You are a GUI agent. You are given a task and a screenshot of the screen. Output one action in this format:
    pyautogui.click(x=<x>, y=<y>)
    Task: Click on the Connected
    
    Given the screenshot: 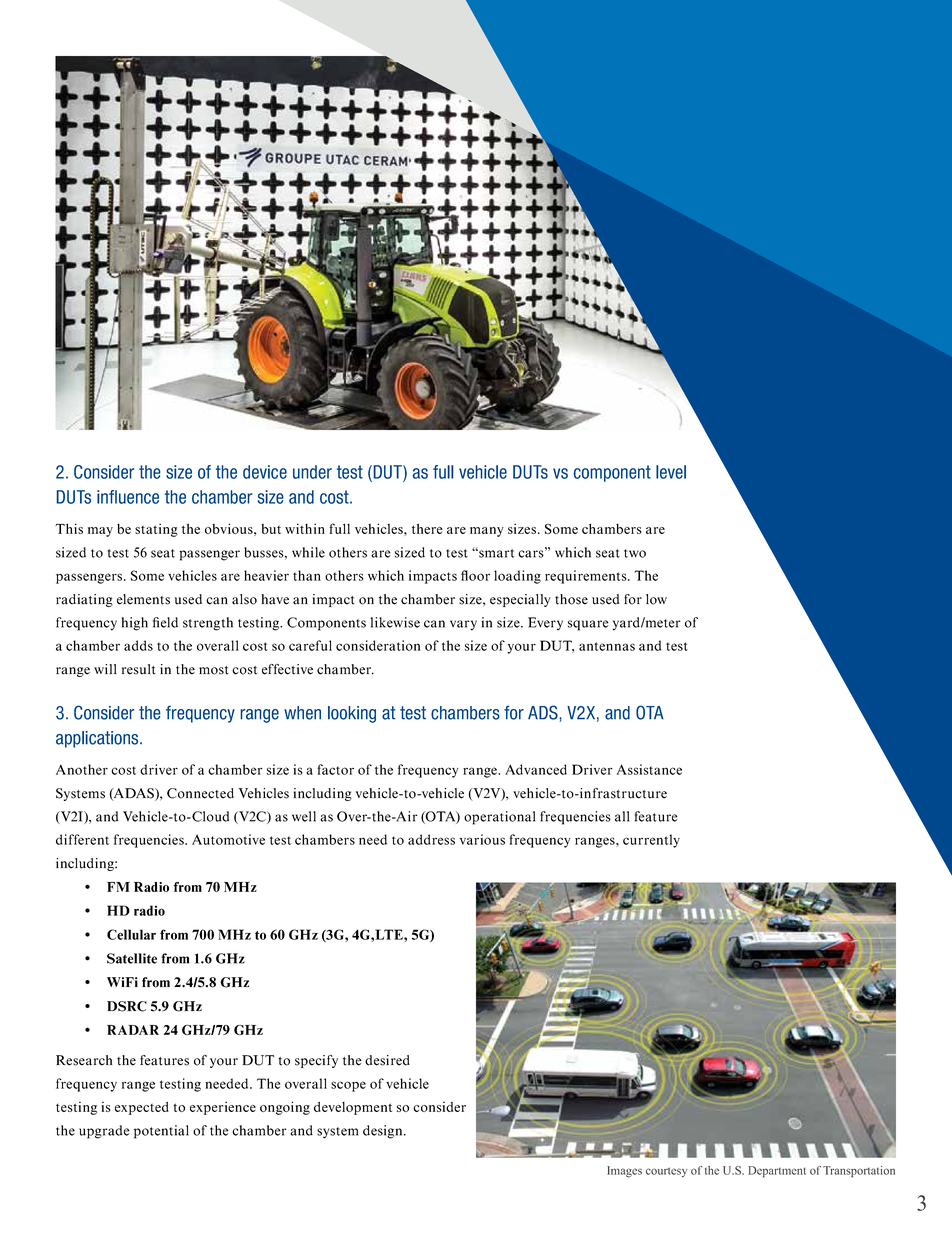 What is the action you would take?
    pyautogui.click(x=200, y=793)
